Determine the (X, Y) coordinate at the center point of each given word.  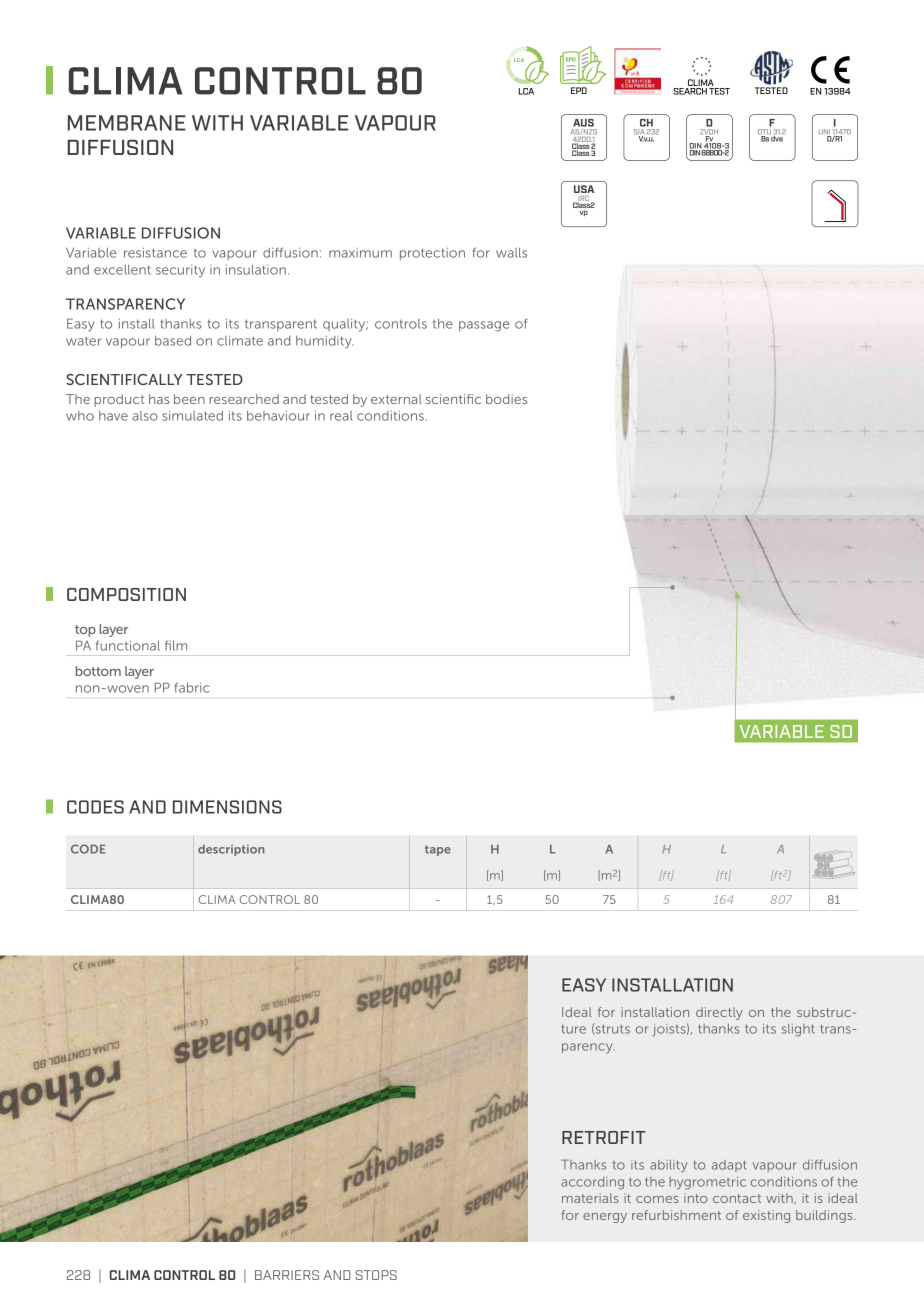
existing (766, 1216)
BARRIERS (287, 1275)
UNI (825, 133)
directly (719, 1013)
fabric (192, 687)
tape (438, 850)
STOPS (376, 1275)
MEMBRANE (127, 123)
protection (432, 254)
